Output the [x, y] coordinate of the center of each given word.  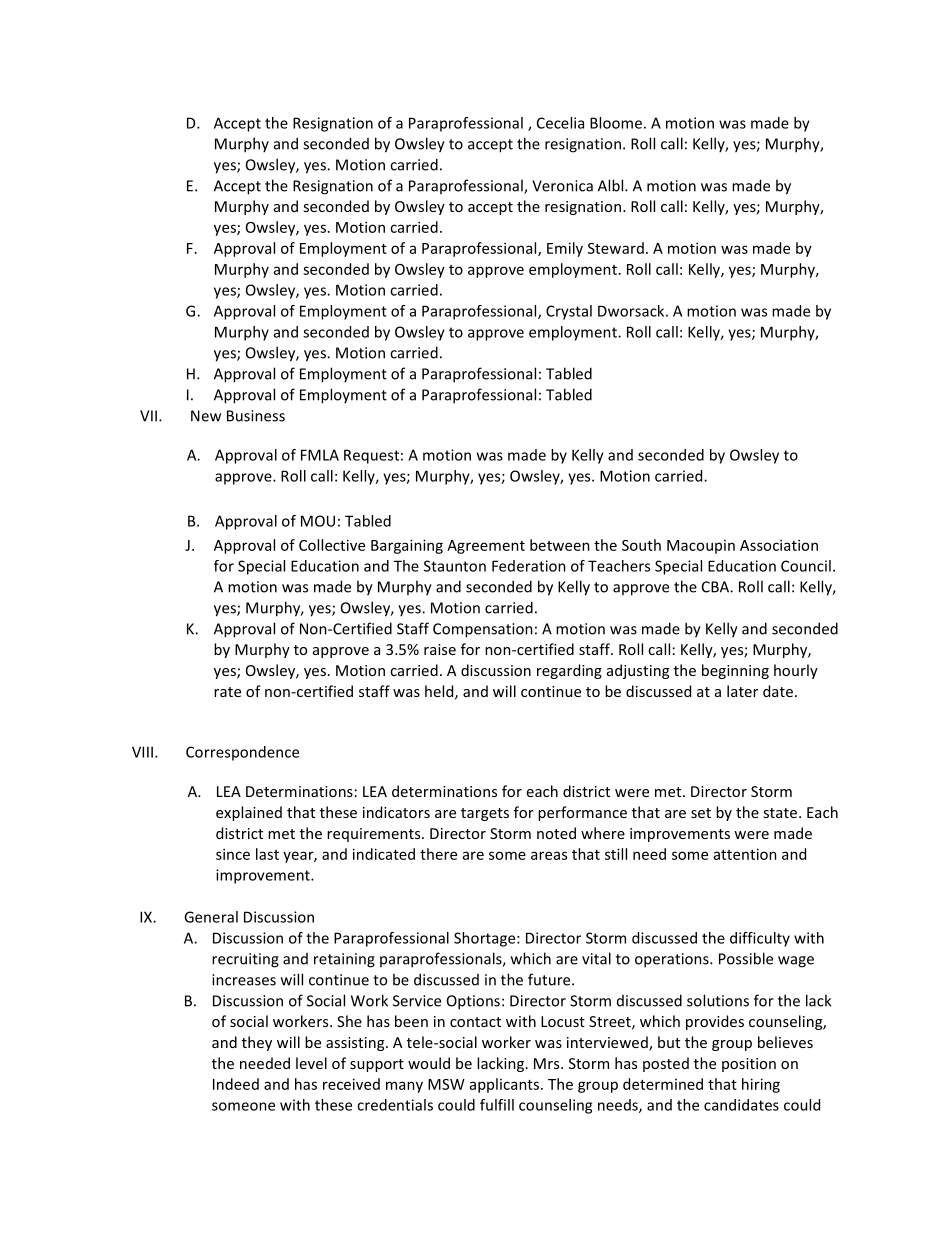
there [438, 854]
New [206, 416]
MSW [446, 1084]
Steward [616, 248]
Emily [565, 249]
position [749, 1065]
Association [779, 545]
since [233, 854]
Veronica [562, 186]
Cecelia [560, 123]
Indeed [236, 1084]
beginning [735, 671]
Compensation [483, 630]
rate [227, 692]
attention [745, 854]
